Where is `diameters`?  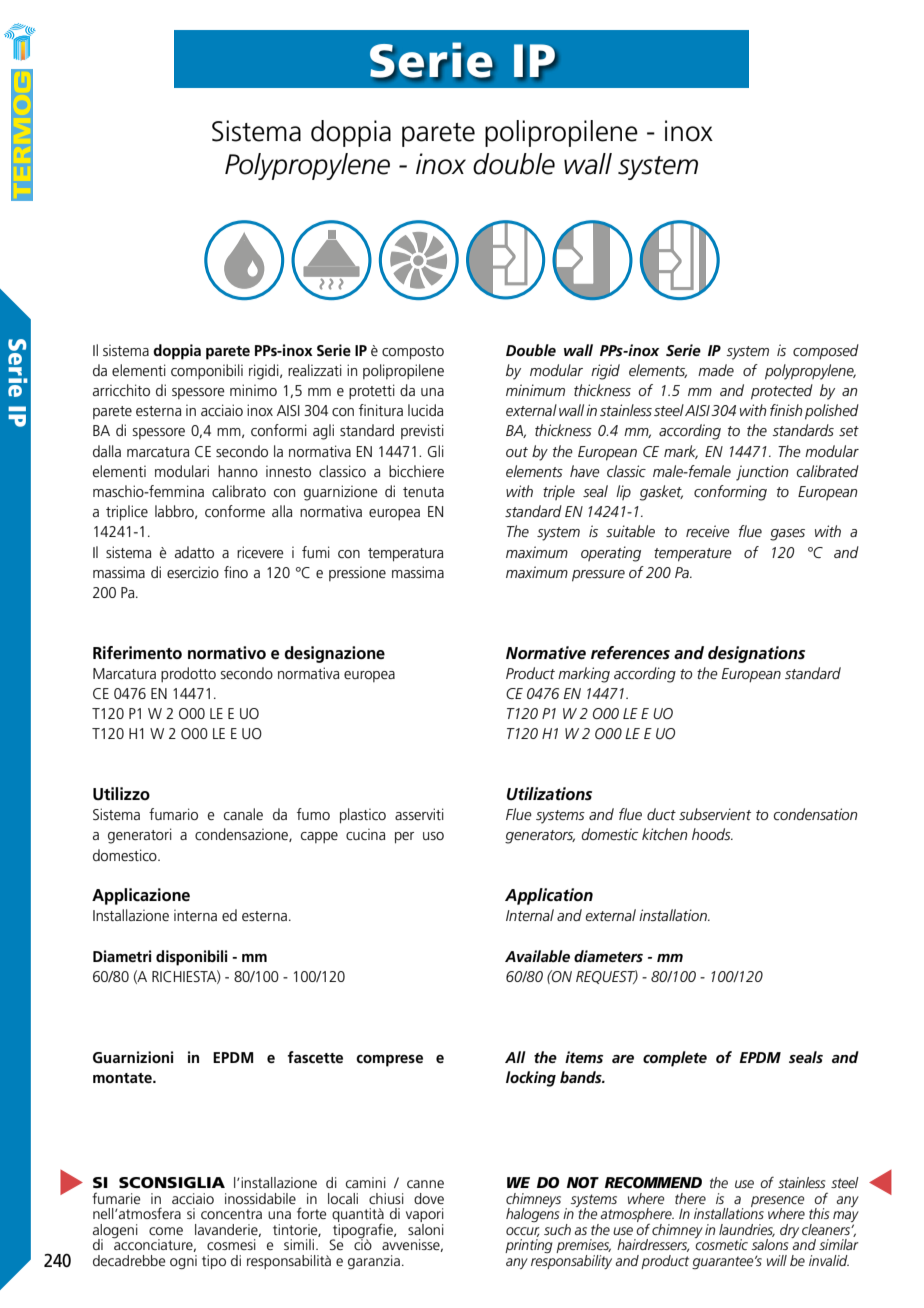 diameters is located at coordinates (608, 956).
